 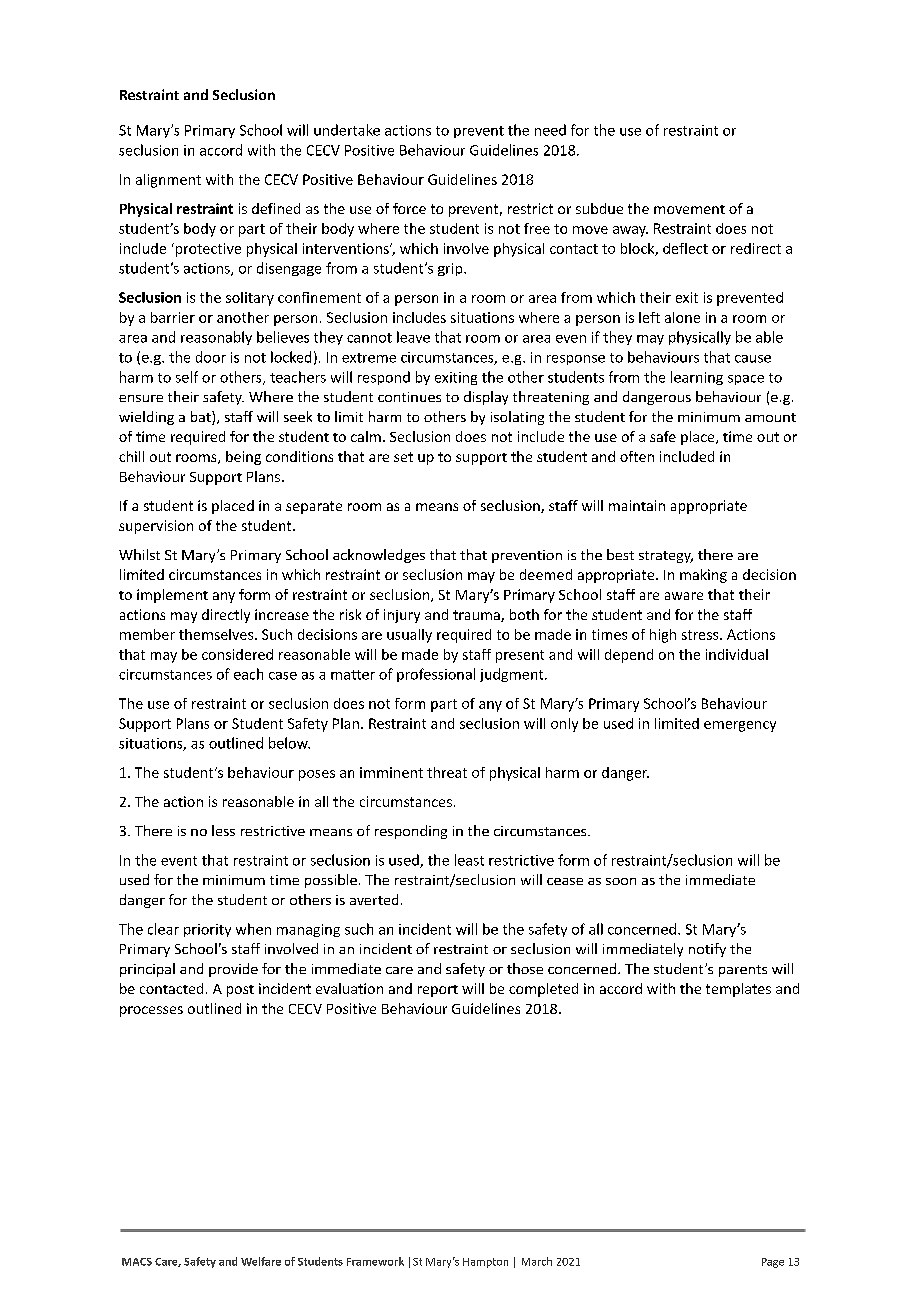 I want to click on trauma, so click(x=477, y=616).
